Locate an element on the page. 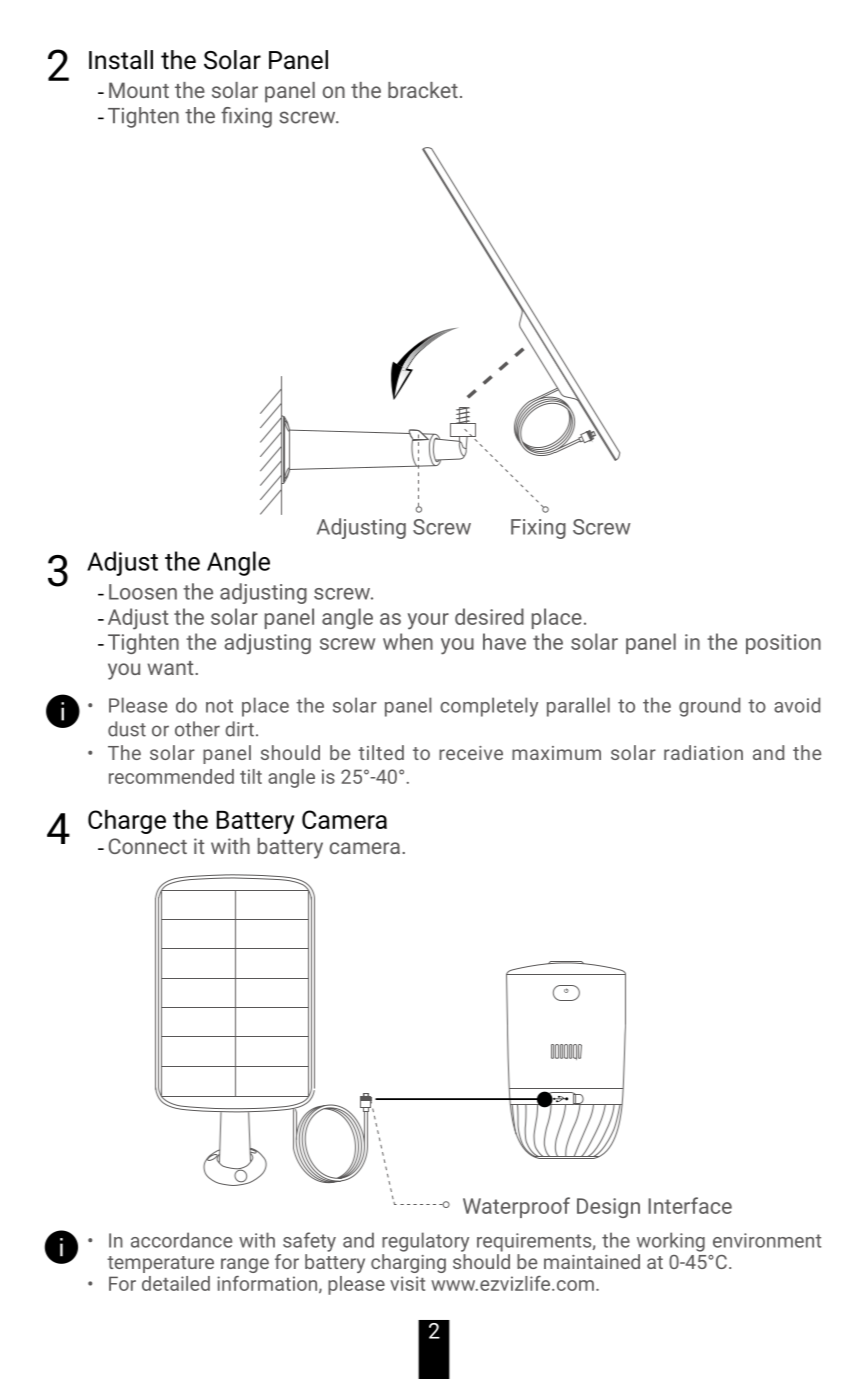 The height and width of the image is (1379, 868). desired is located at coordinates (489, 616).
